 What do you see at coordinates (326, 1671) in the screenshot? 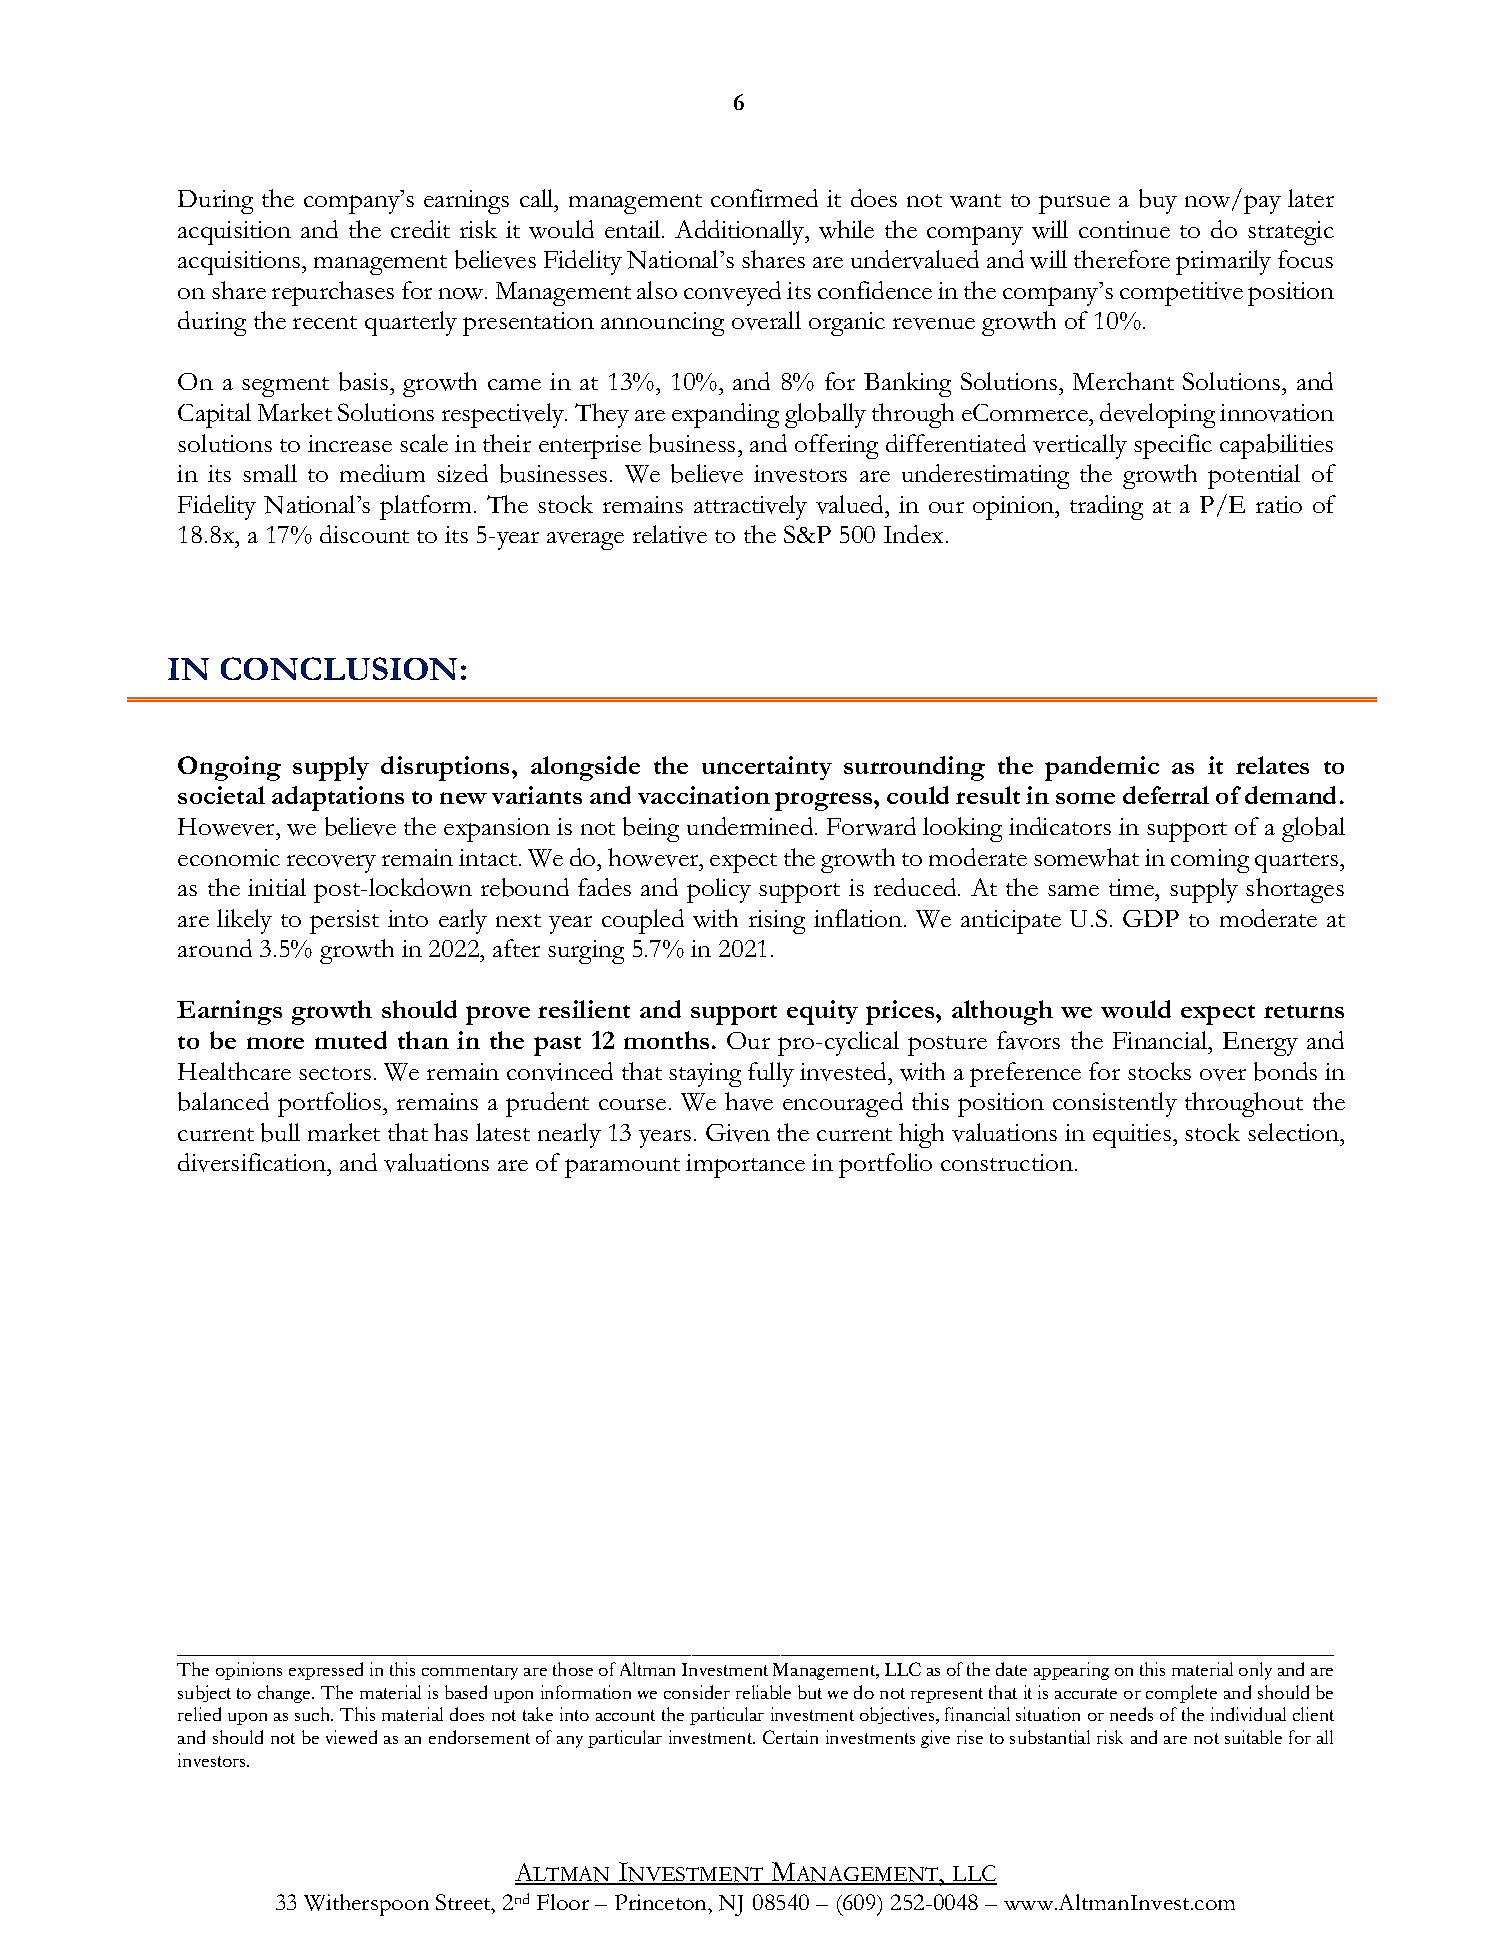
I see `expressed` at bounding box center [326, 1671].
